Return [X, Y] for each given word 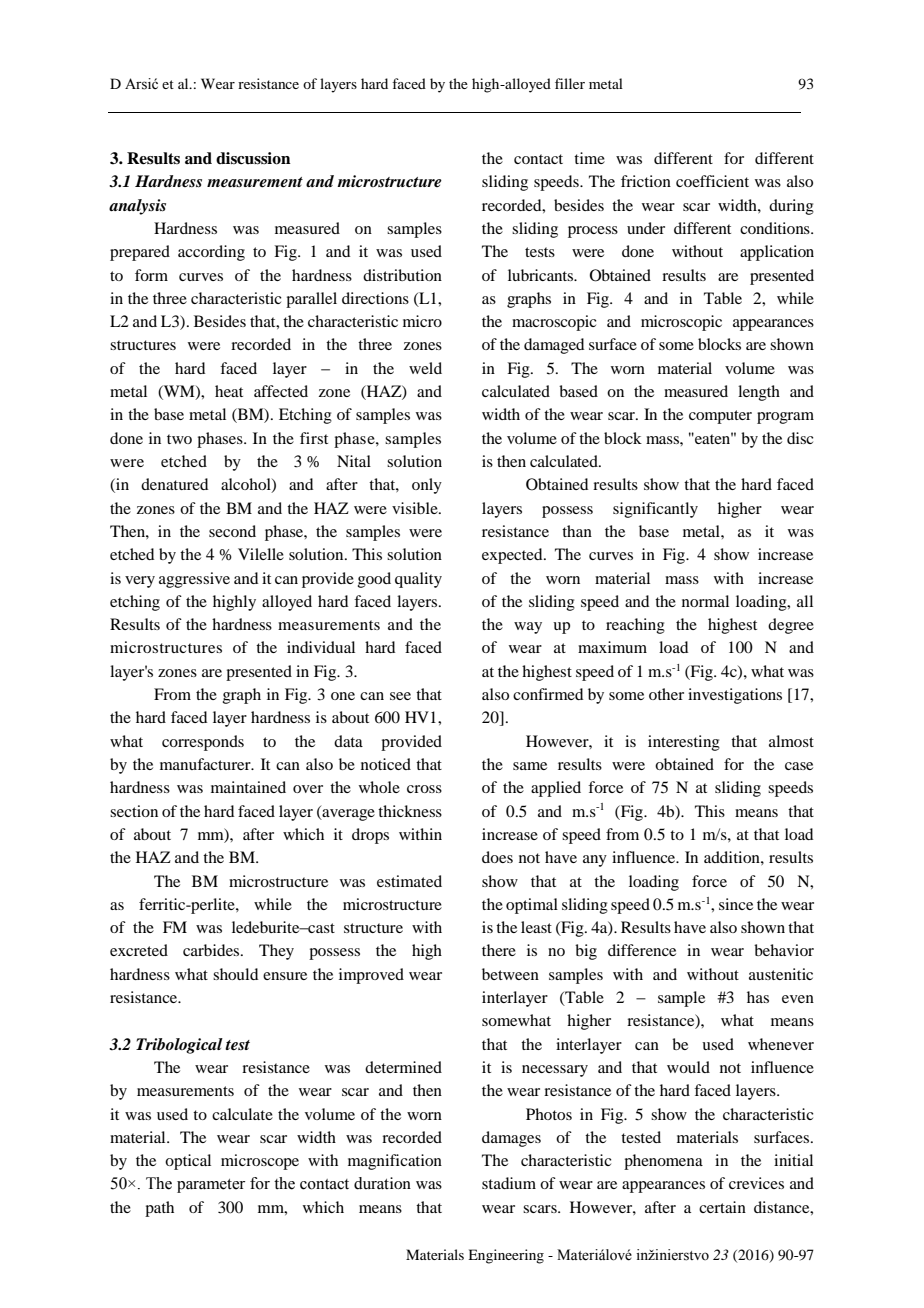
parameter [211, 1186]
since [736, 904]
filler [570, 83]
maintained [248, 787]
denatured [174, 484]
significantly [655, 510]
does [497, 857]
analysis [137, 207]
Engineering [506, 1256]
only [427, 486]
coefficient [712, 181]
